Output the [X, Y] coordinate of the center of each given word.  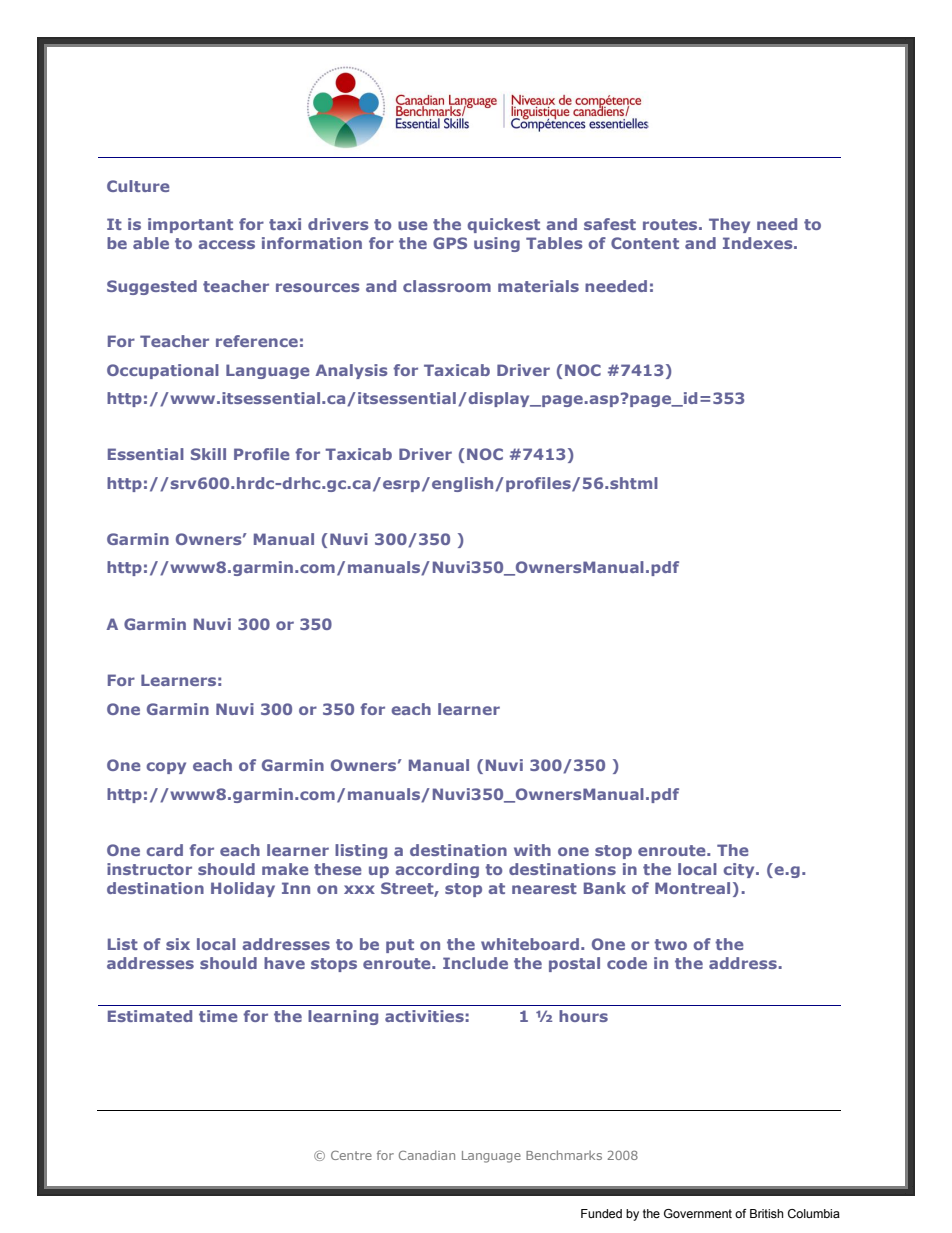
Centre [351, 1155]
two [670, 944]
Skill [208, 454]
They [729, 225]
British [767, 1213]
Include [475, 963]
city [740, 870]
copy [166, 768]
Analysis [351, 371]
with [532, 850]
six [178, 944]
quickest [504, 225]
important [190, 225]
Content [645, 243]
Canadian [427, 1155]
